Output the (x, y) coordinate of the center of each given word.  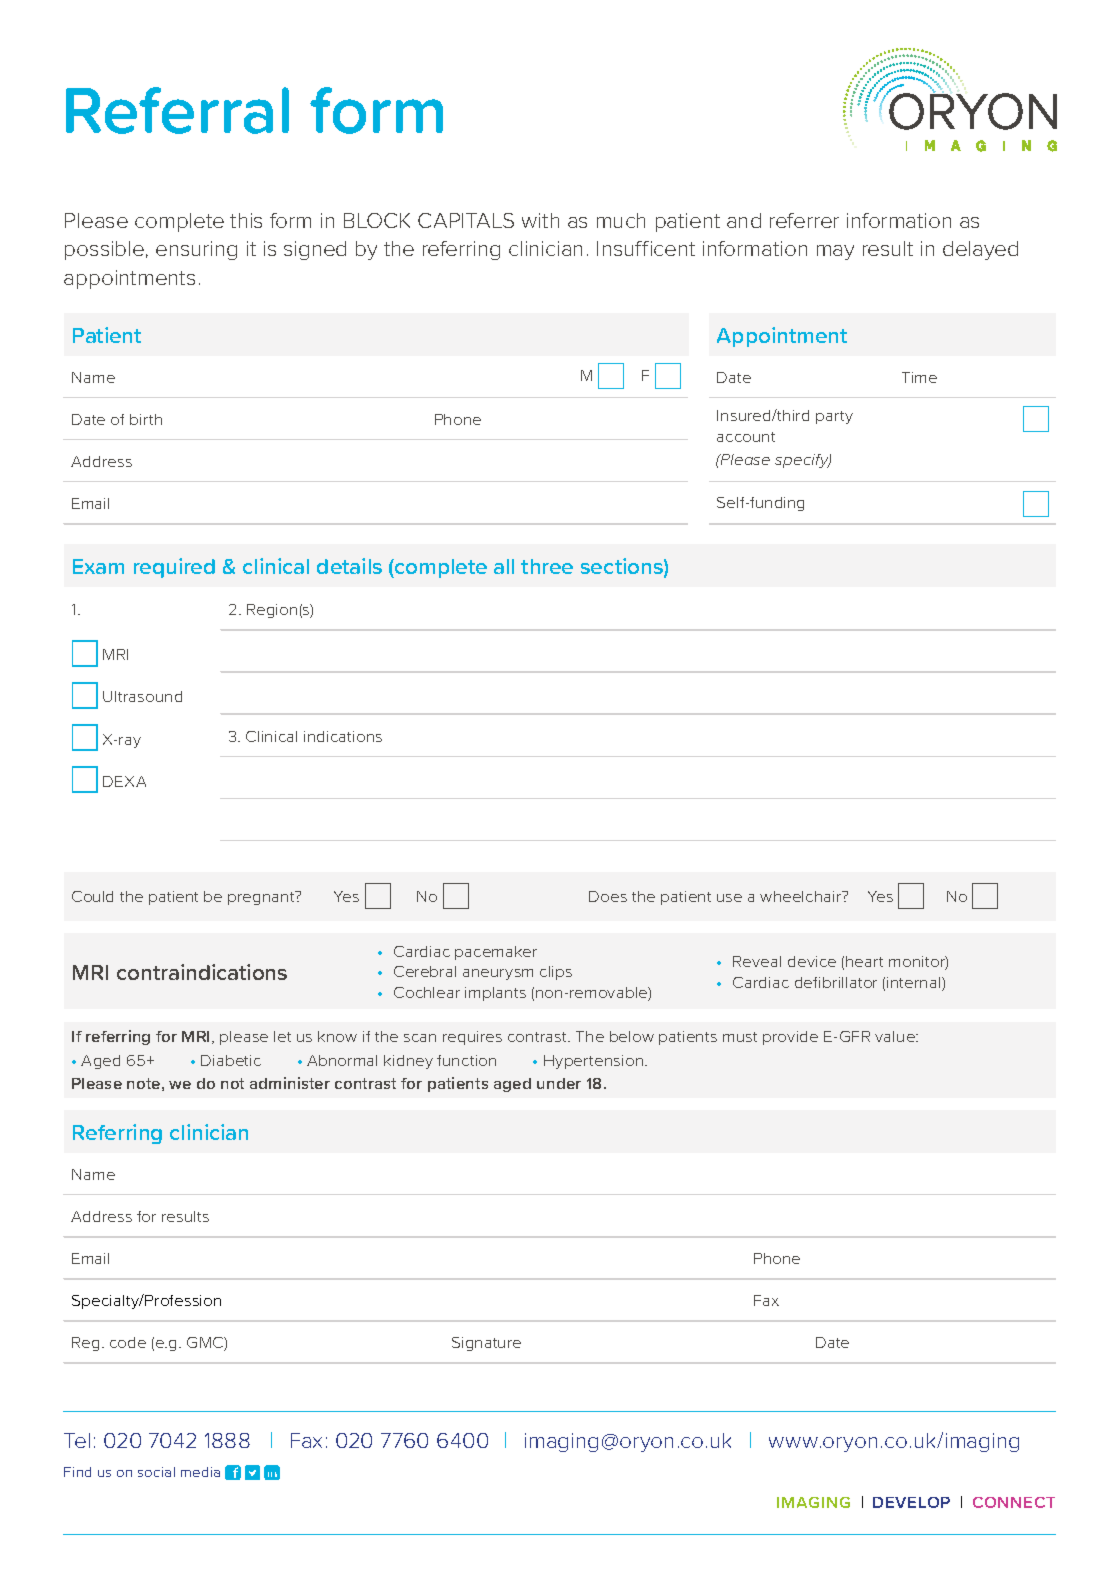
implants (495, 994)
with (540, 220)
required (174, 568)
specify (803, 461)
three (547, 566)
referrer (804, 220)
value (896, 1036)
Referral (177, 110)
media (200, 1472)
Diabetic (231, 1060)
